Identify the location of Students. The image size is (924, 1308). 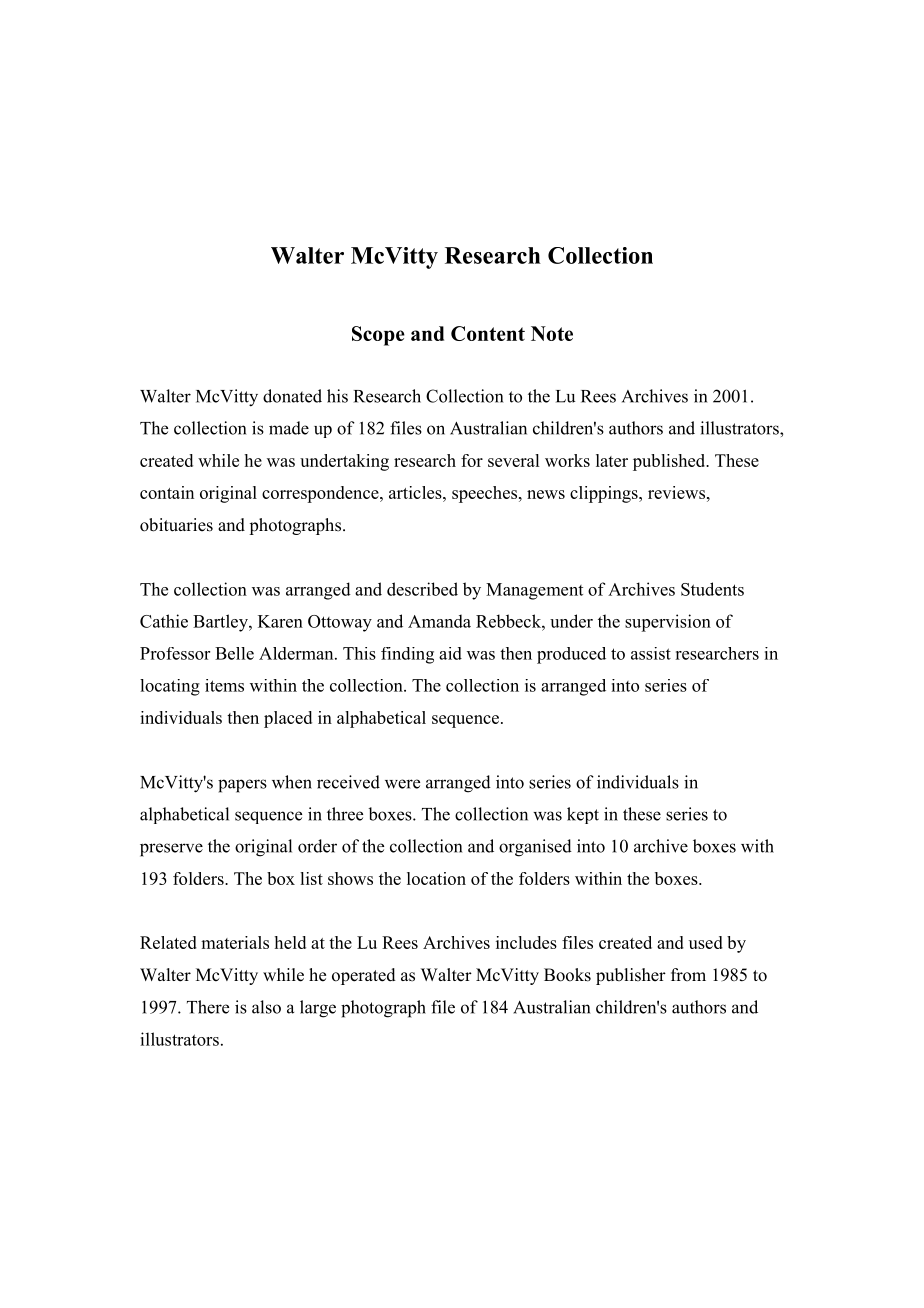
(712, 589).
